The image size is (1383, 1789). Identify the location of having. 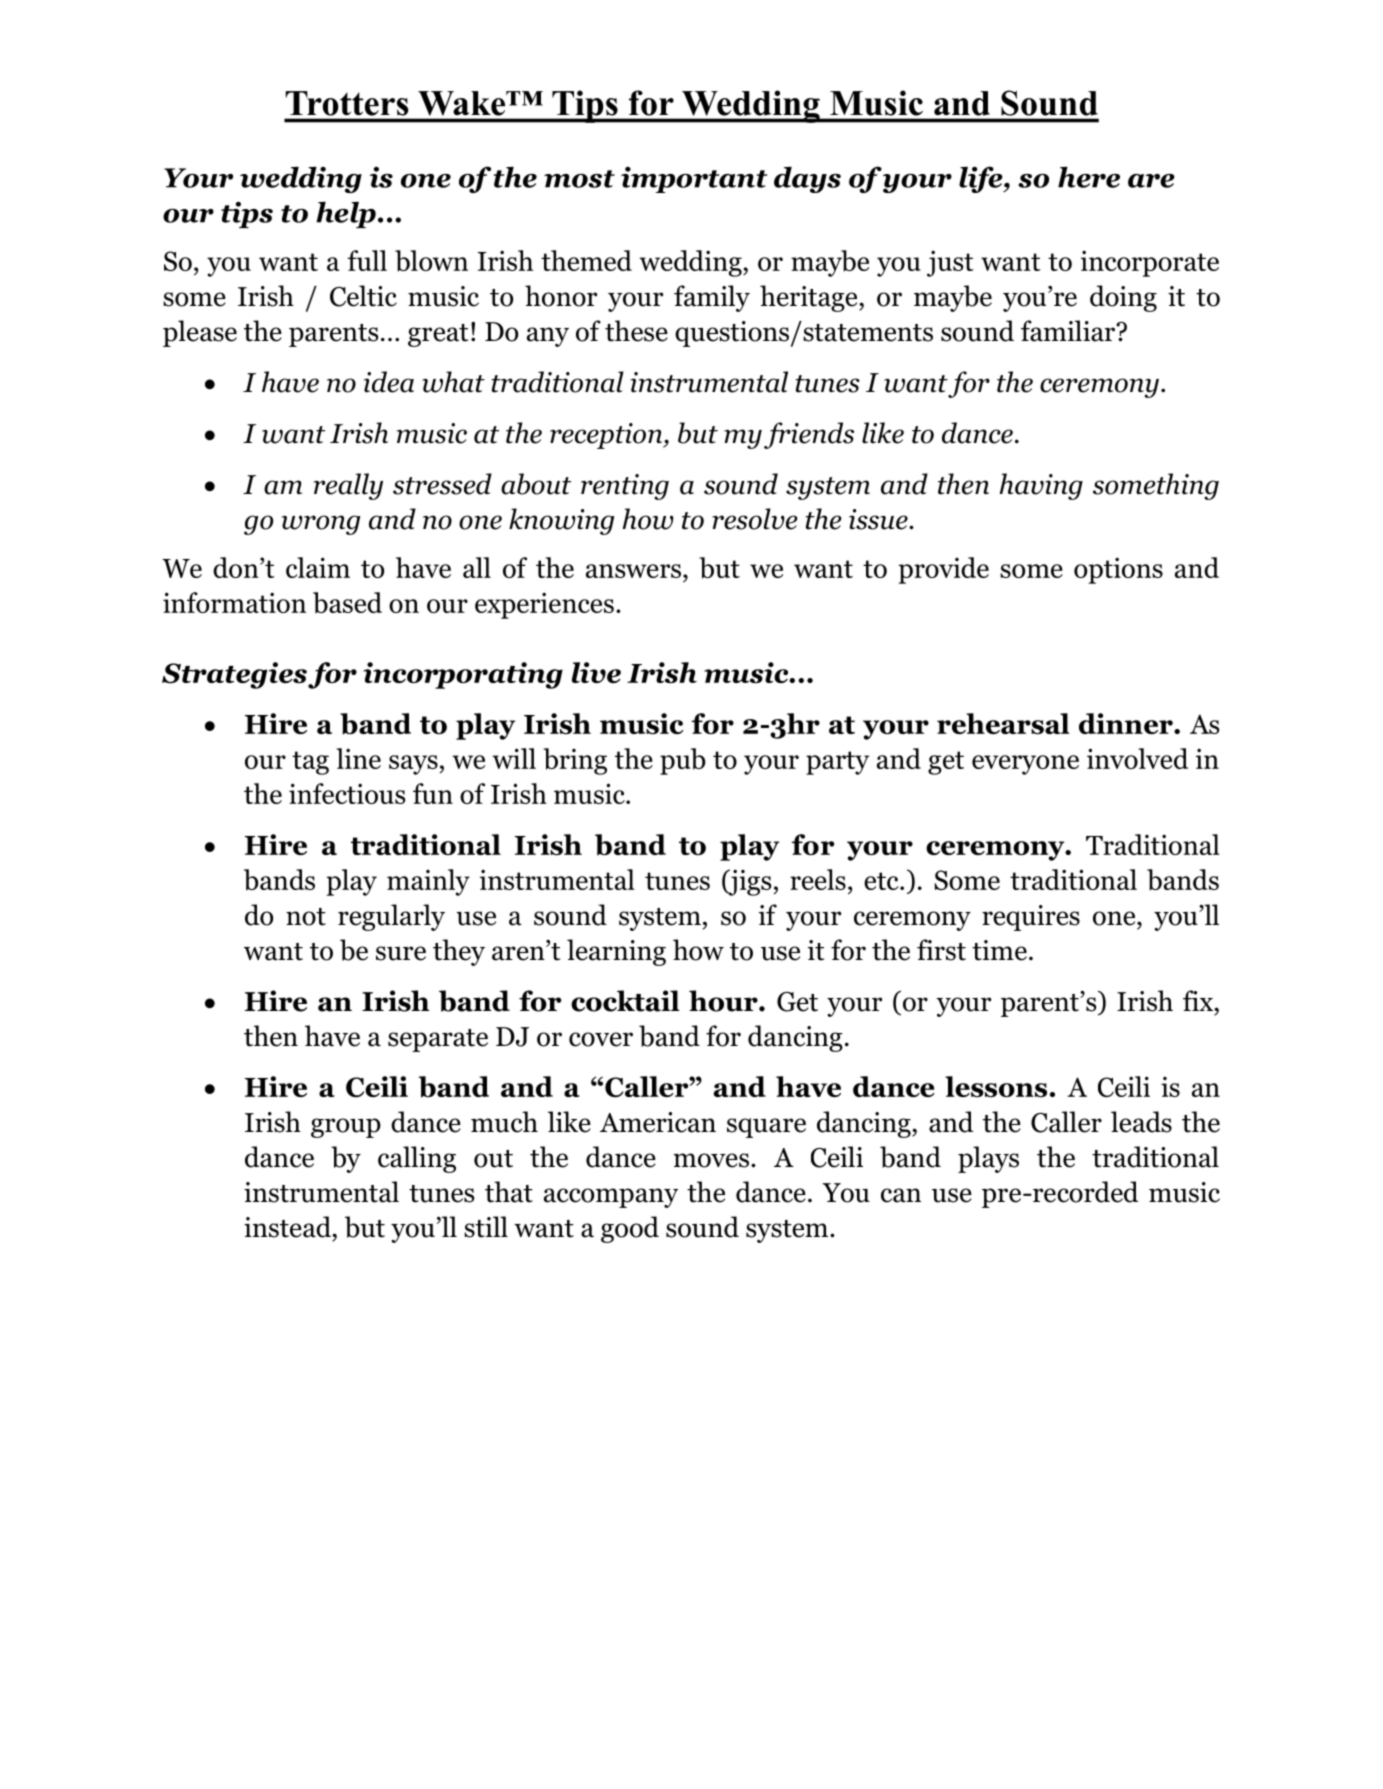
(1041, 486).
